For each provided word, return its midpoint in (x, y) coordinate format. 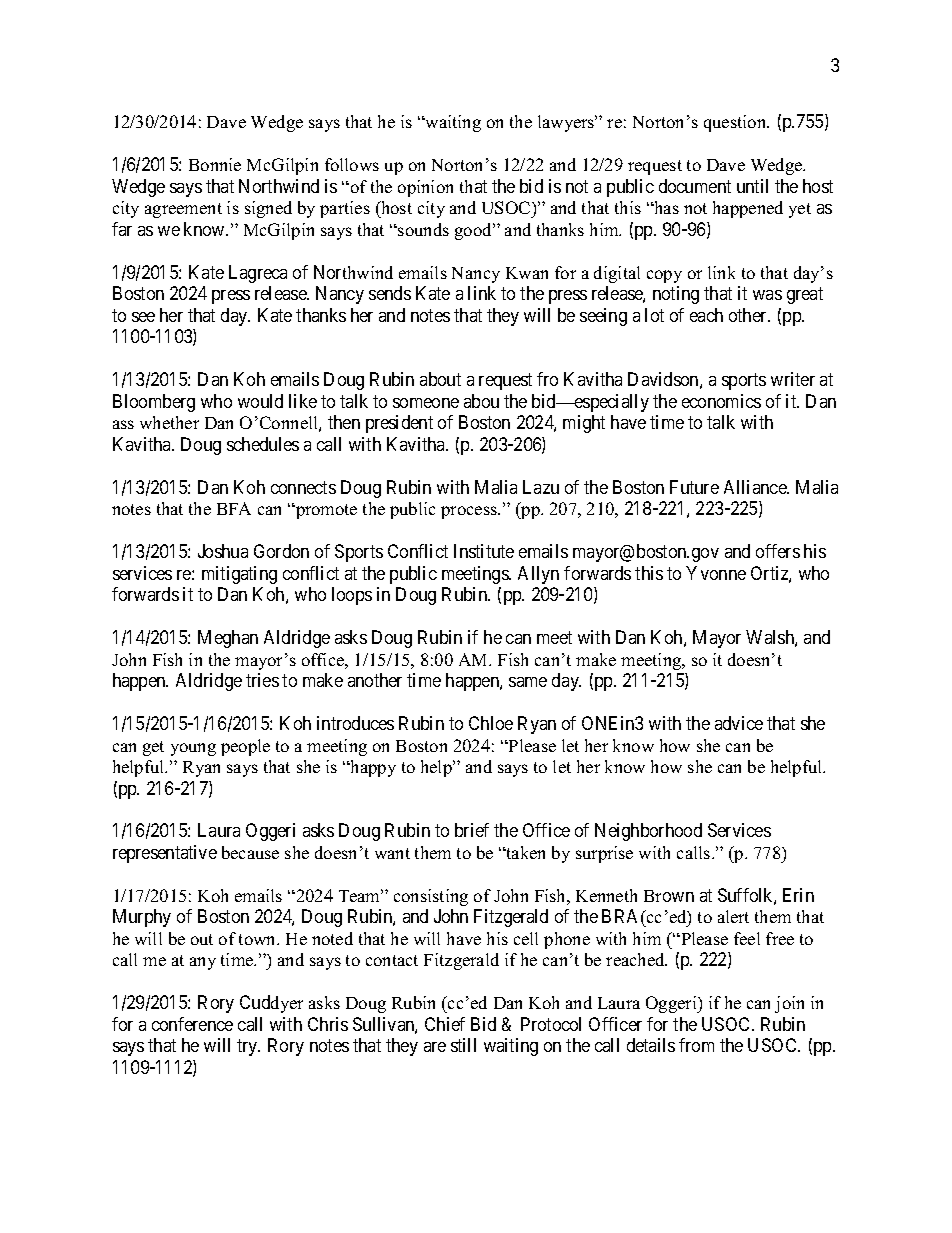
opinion (425, 188)
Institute (484, 551)
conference (192, 1024)
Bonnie (215, 164)
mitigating (239, 575)
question (736, 123)
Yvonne (716, 573)
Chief (445, 1024)
